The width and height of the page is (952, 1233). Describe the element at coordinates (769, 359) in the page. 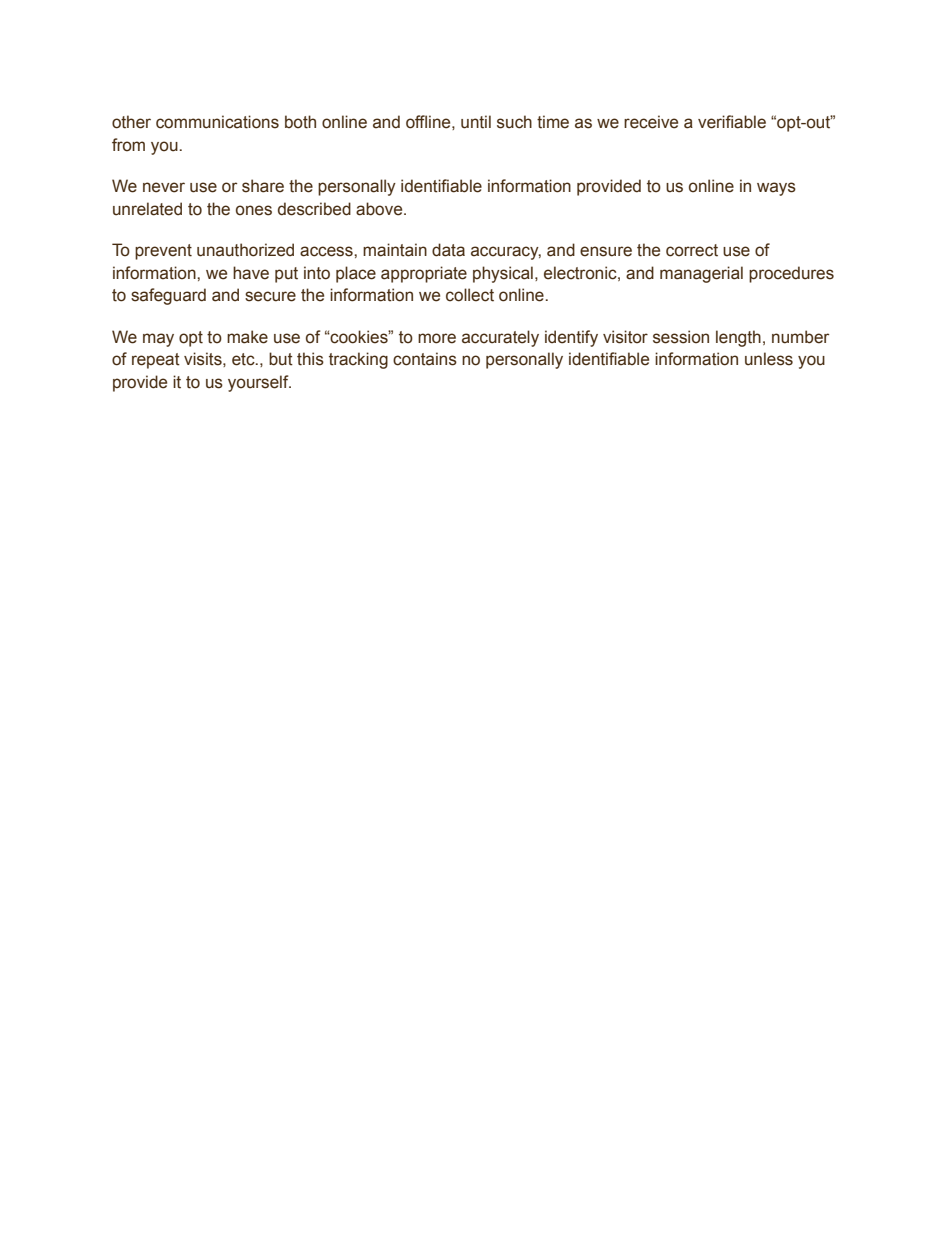

I see `unless` at that location.
